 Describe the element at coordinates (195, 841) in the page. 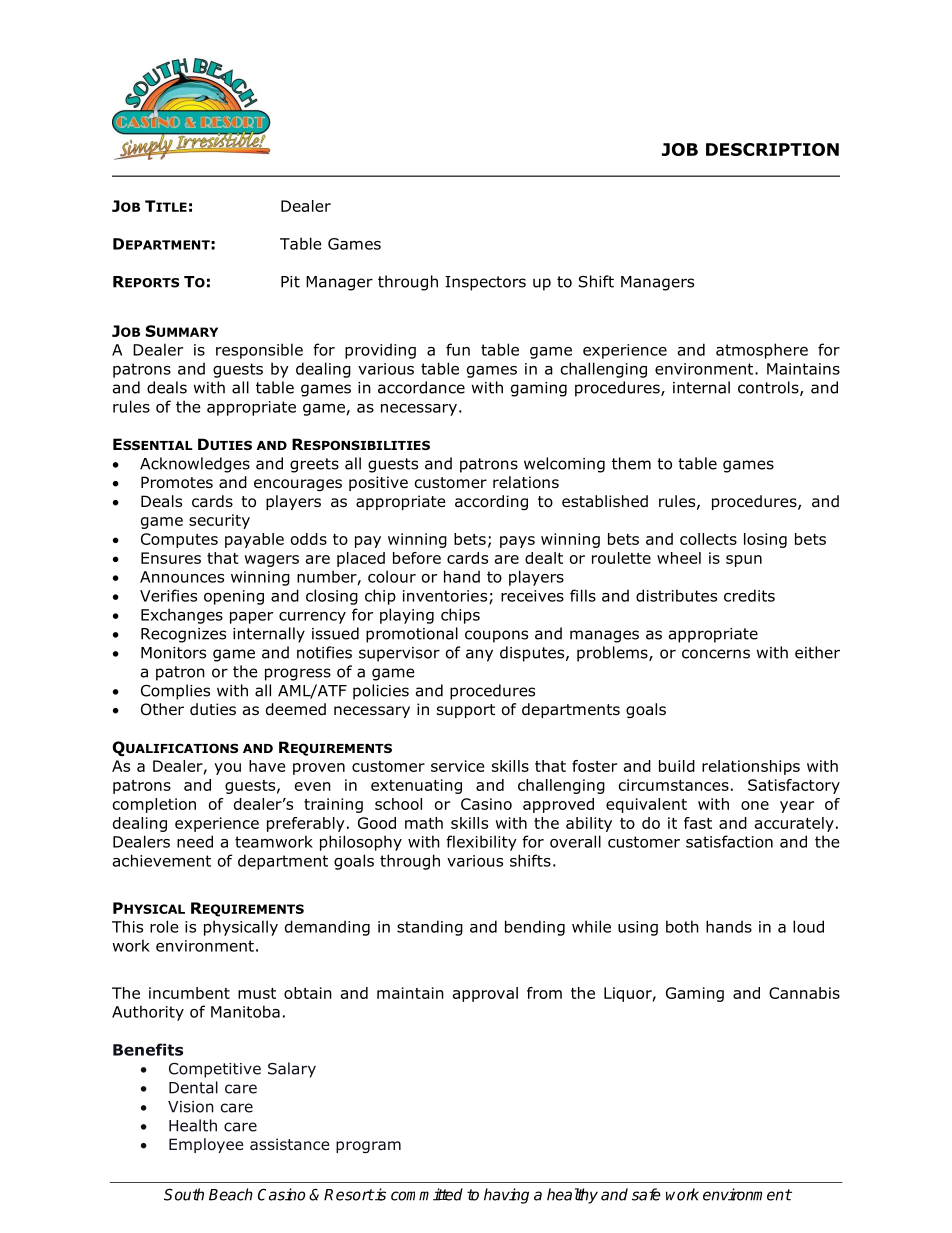

I see `need` at that location.
